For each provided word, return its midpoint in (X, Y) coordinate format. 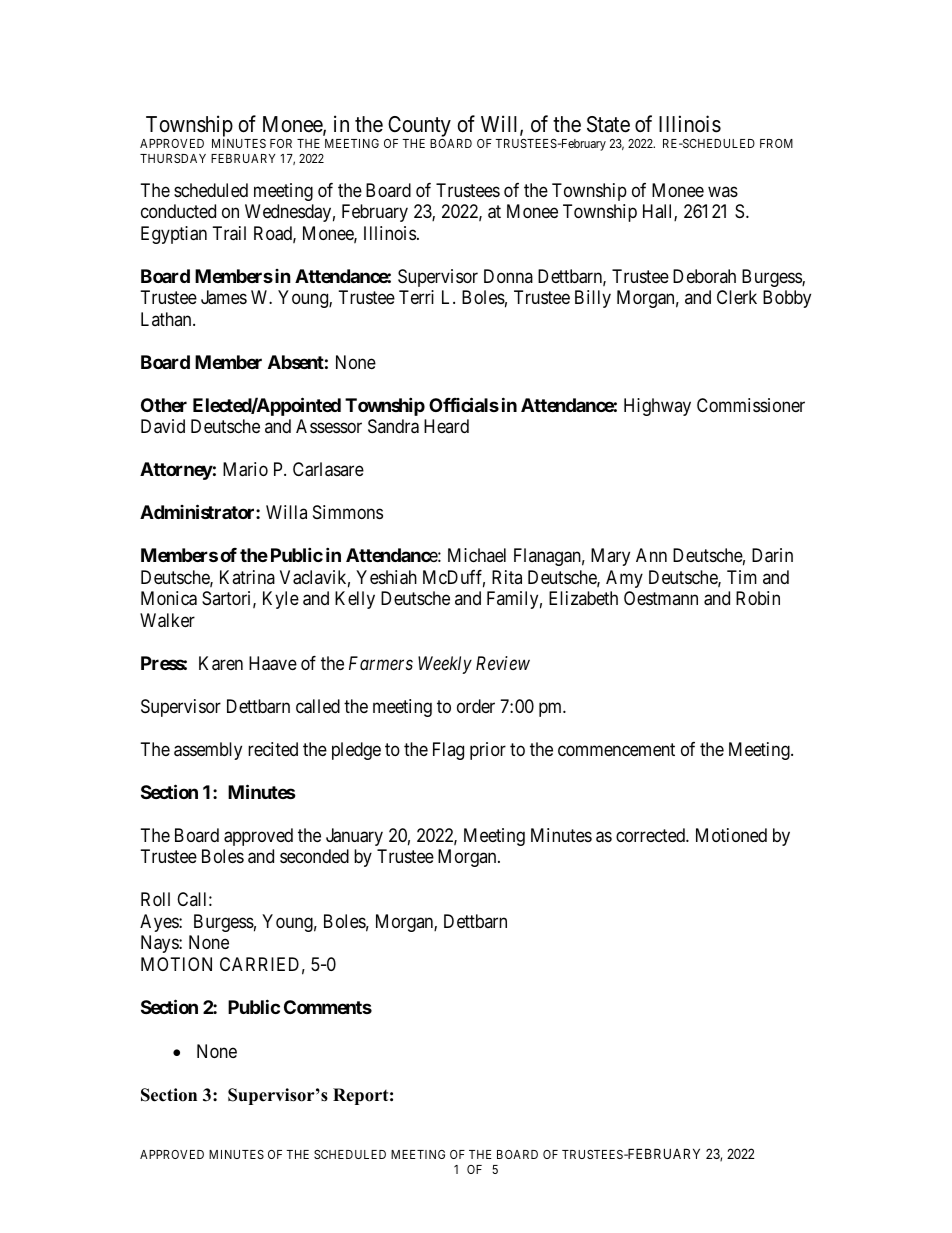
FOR (281, 143)
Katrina (247, 577)
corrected (651, 835)
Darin (772, 555)
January (354, 837)
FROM (776, 143)
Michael (477, 555)
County (419, 128)
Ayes (160, 923)
